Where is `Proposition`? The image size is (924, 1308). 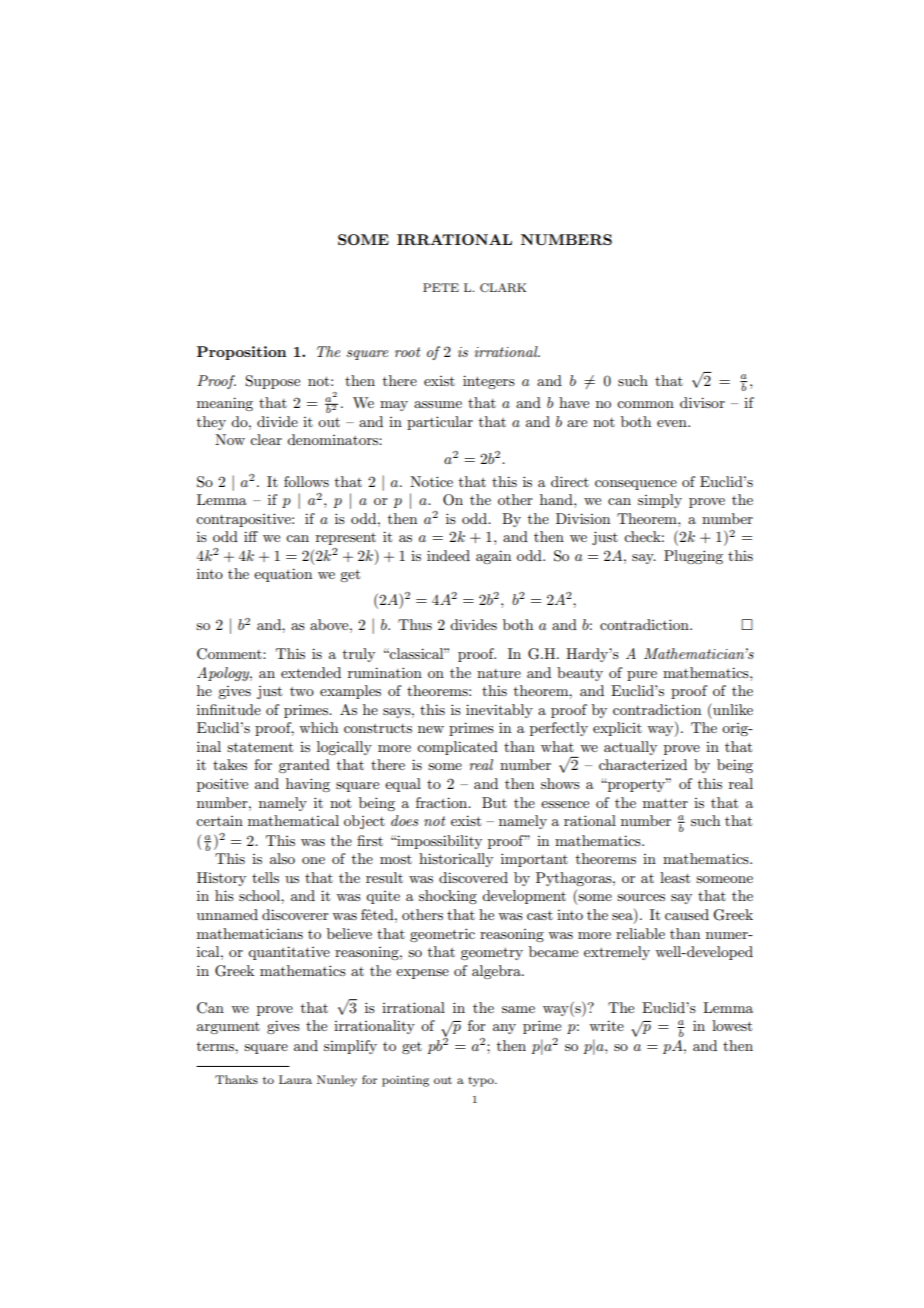 Proposition is located at coordinates (242, 353).
